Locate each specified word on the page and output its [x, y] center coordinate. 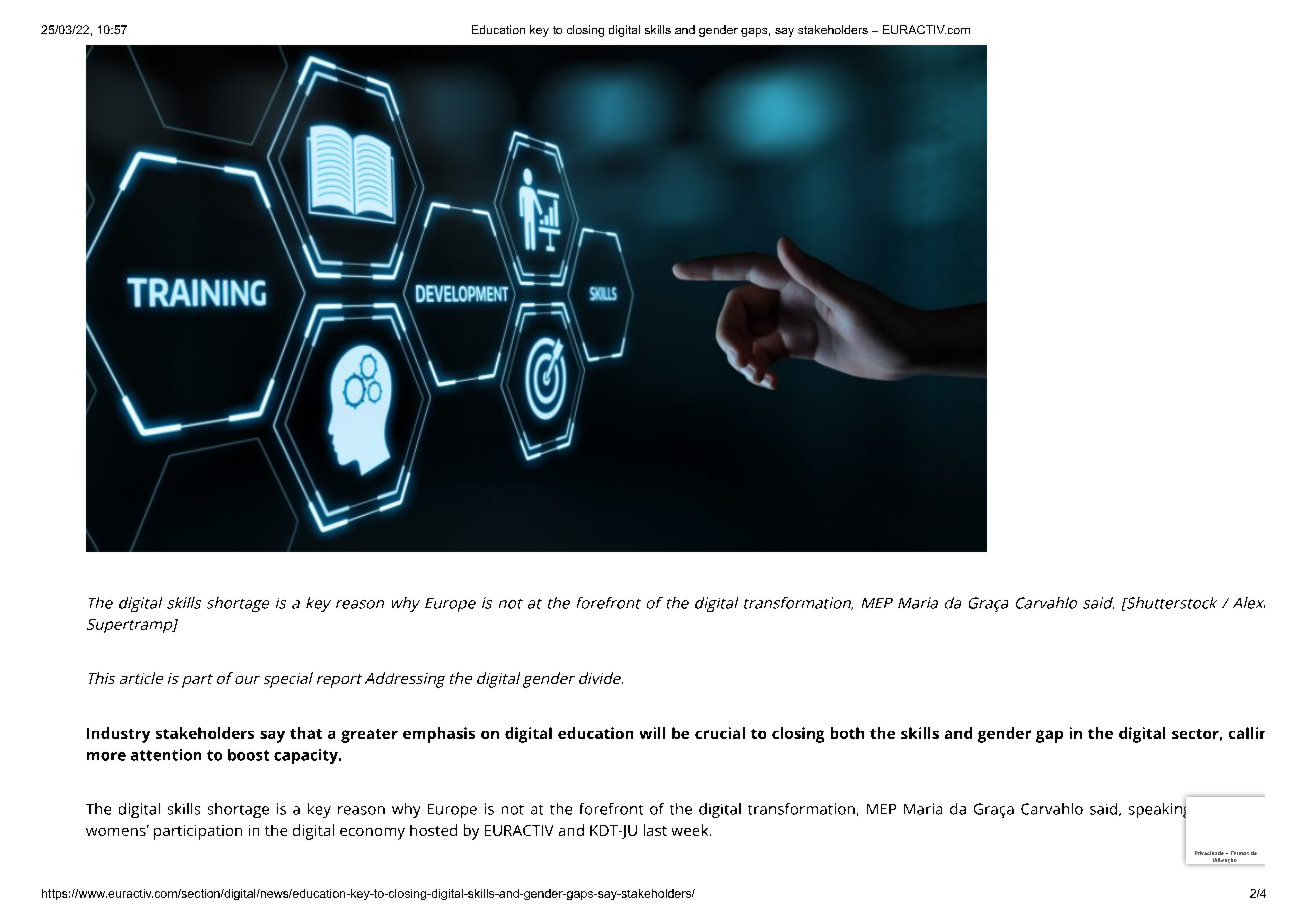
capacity [307, 756]
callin [1247, 733]
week [691, 830]
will [652, 733]
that [306, 733]
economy [372, 834]
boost [248, 755]
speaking [1157, 810]
